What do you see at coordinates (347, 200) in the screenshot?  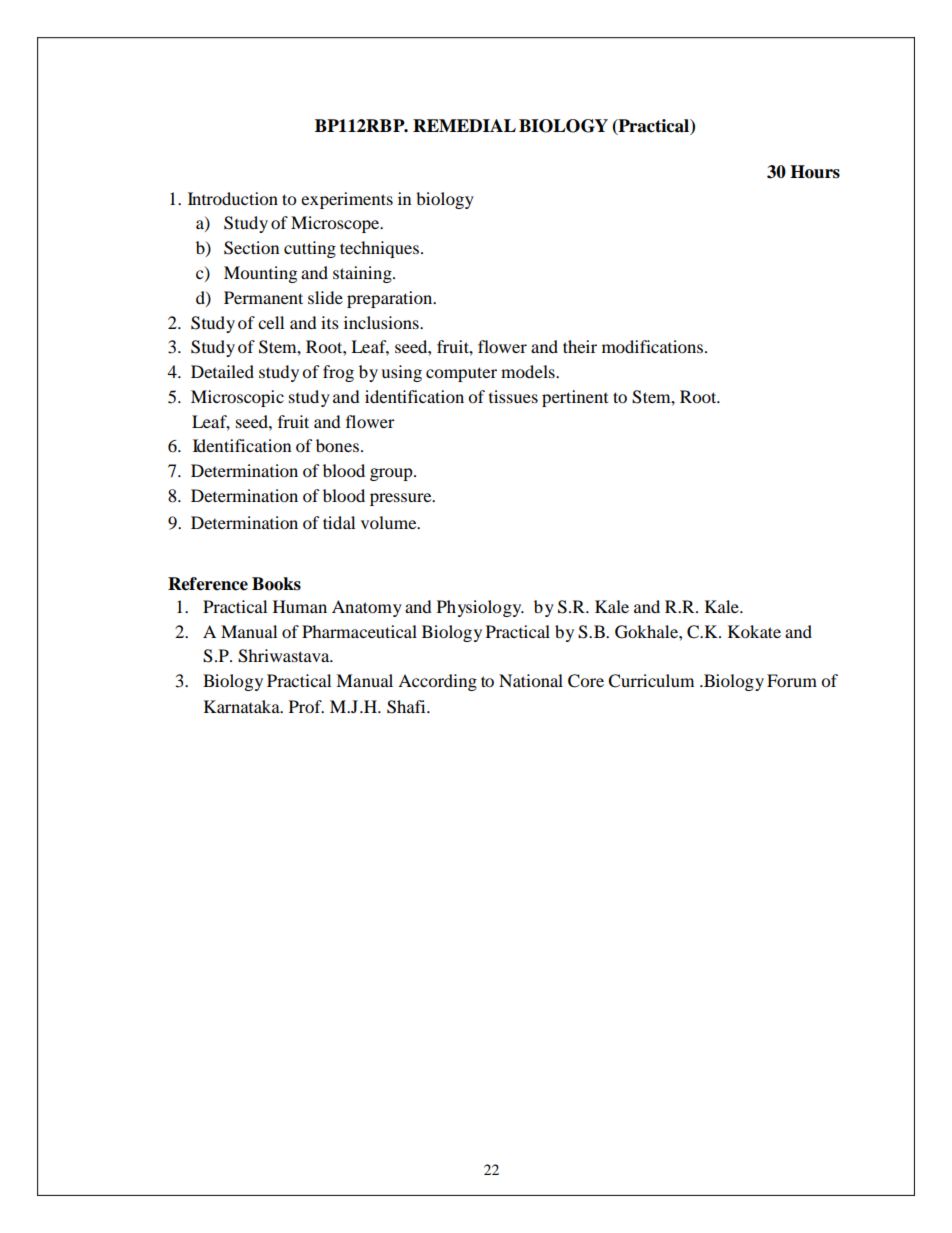 I see `experiments` at bounding box center [347, 200].
